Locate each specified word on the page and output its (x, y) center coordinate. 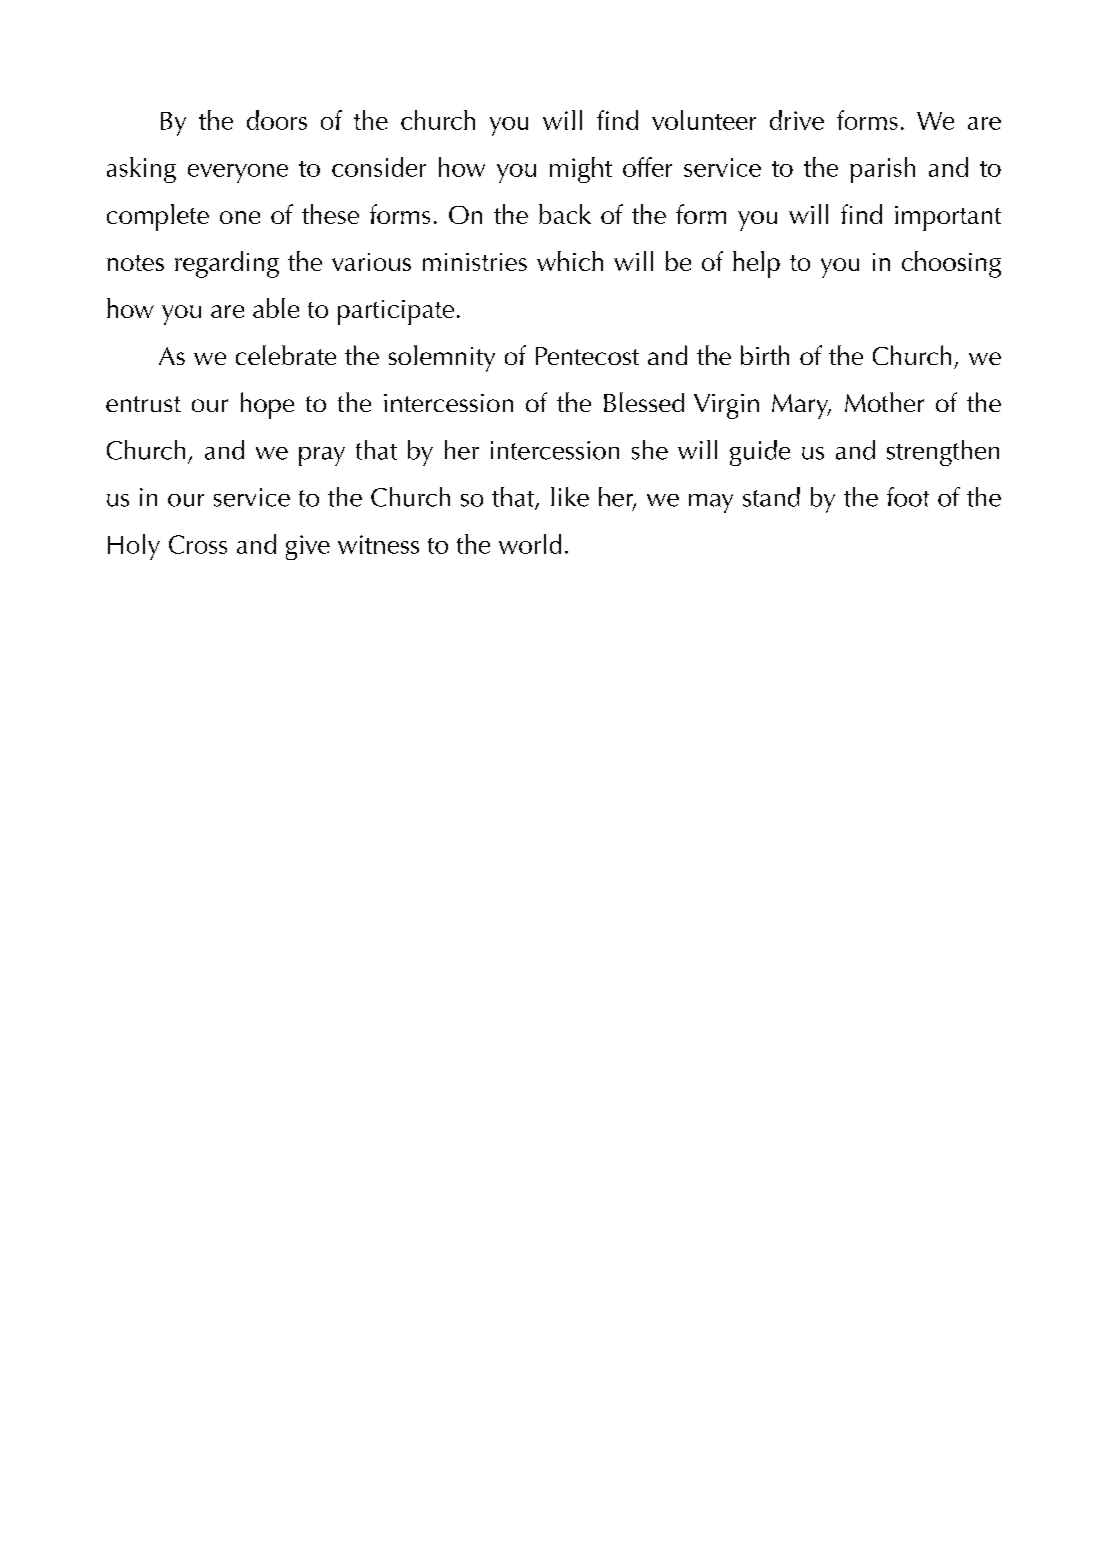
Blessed (644, 402)
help (756, 264)
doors (277, 120)
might (581, 170)
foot (908, 497)
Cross (198, 544)
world (530, 544)
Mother (884, 402)
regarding (227, 264)
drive (797, 120)
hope (267, 405)
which (570, 261)
